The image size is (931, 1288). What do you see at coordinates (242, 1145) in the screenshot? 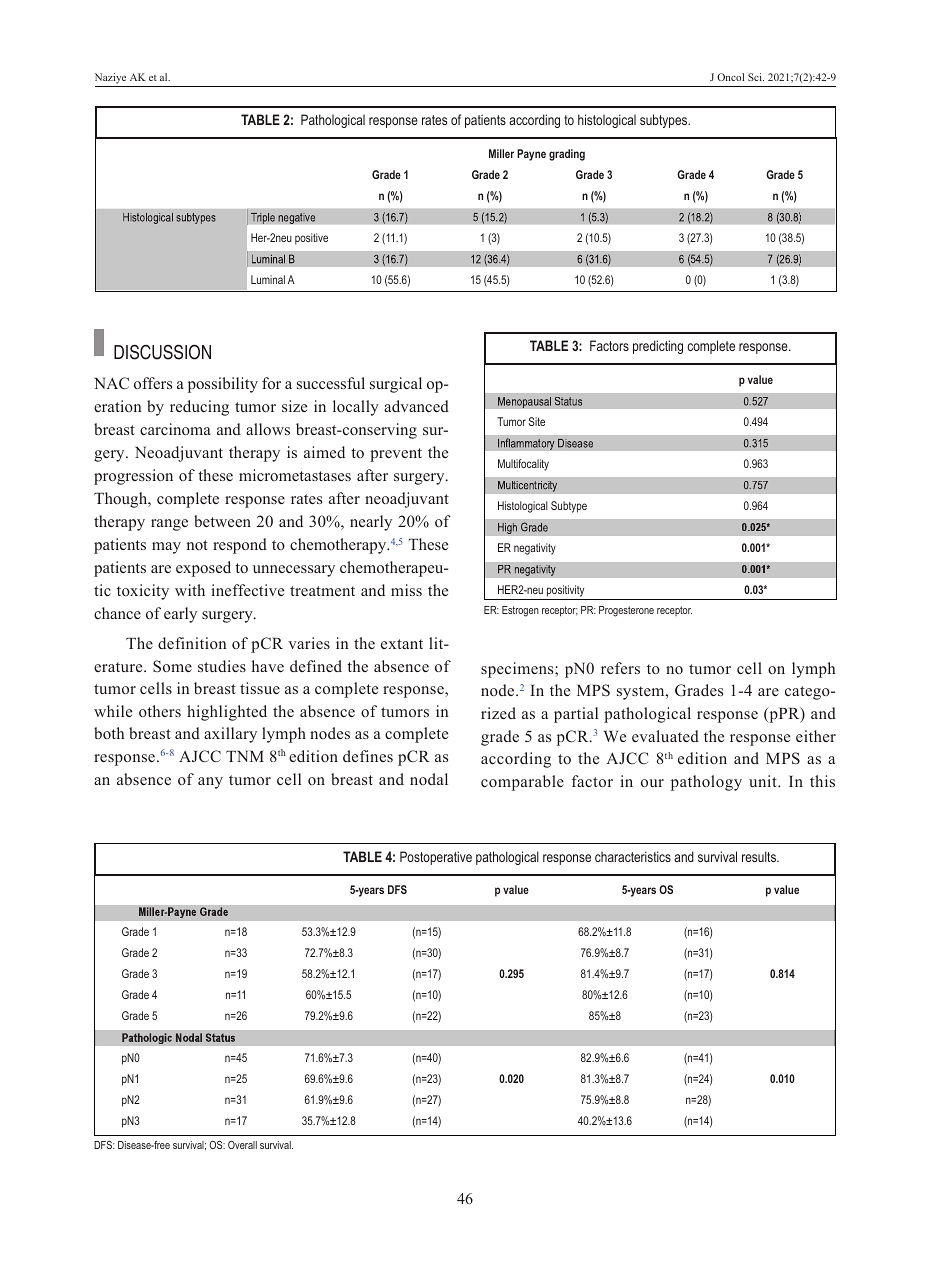
I see `Overall` at bounding box center [242, 1145].
